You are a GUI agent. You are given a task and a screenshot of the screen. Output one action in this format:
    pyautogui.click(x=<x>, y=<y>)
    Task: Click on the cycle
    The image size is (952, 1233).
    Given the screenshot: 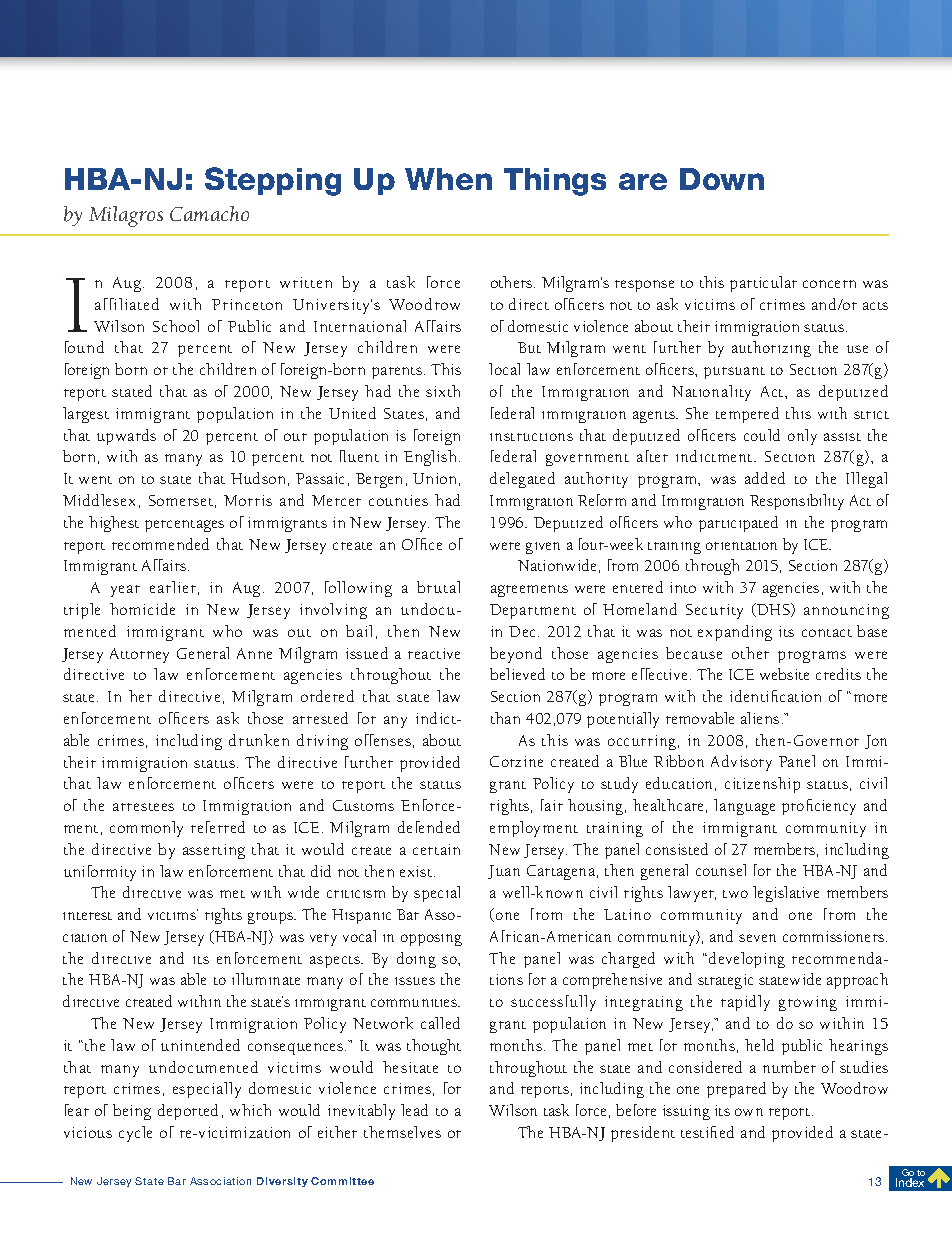 What is the action you would take?
    pyautogui.click(x=135, y=1134)
